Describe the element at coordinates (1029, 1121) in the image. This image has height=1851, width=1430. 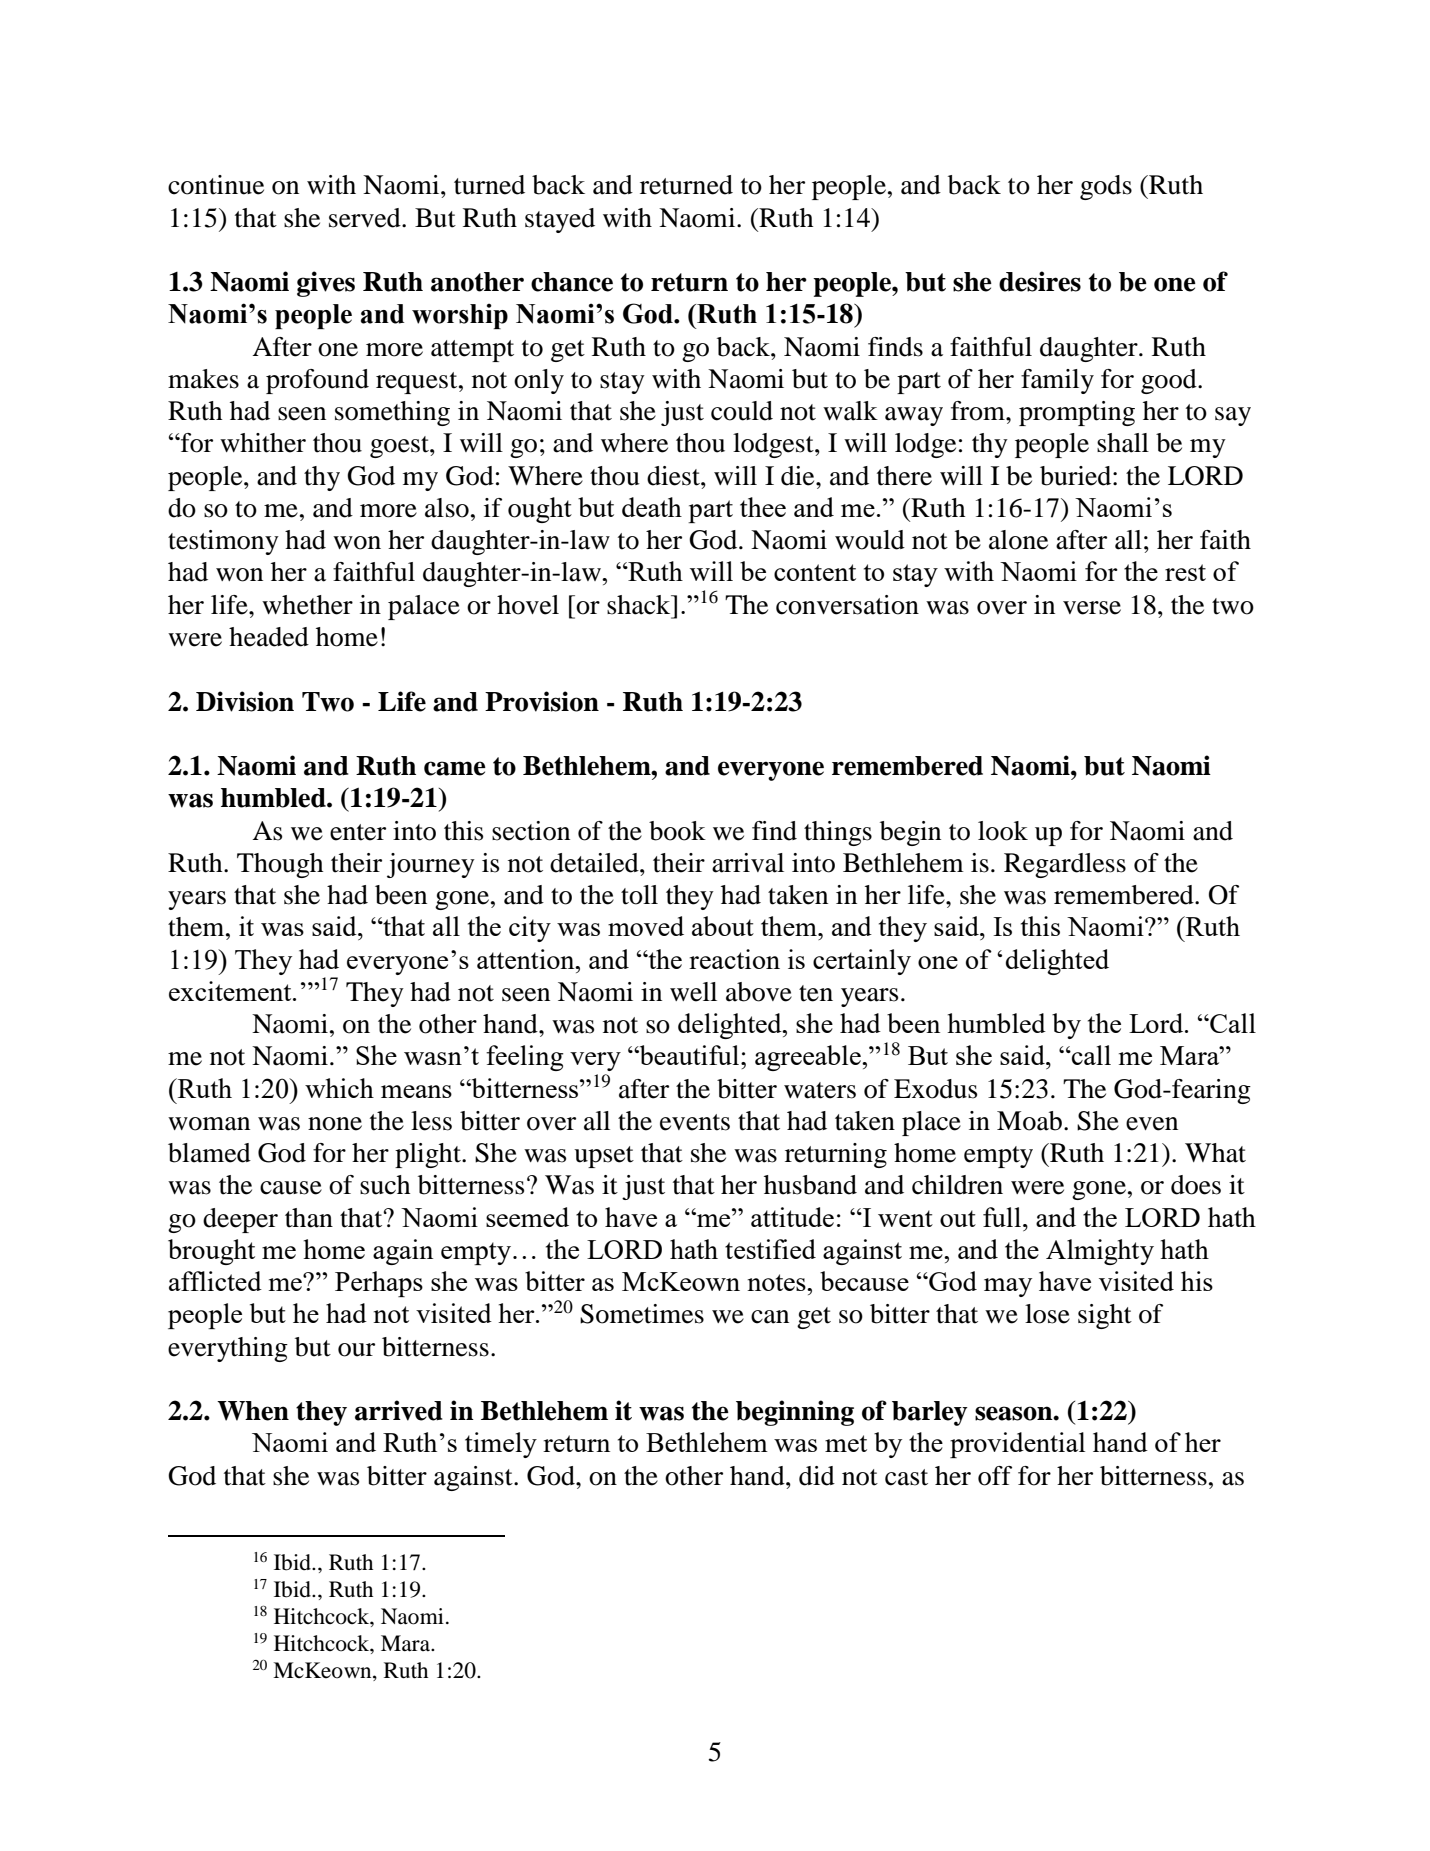
I see `Moab` at that location.
